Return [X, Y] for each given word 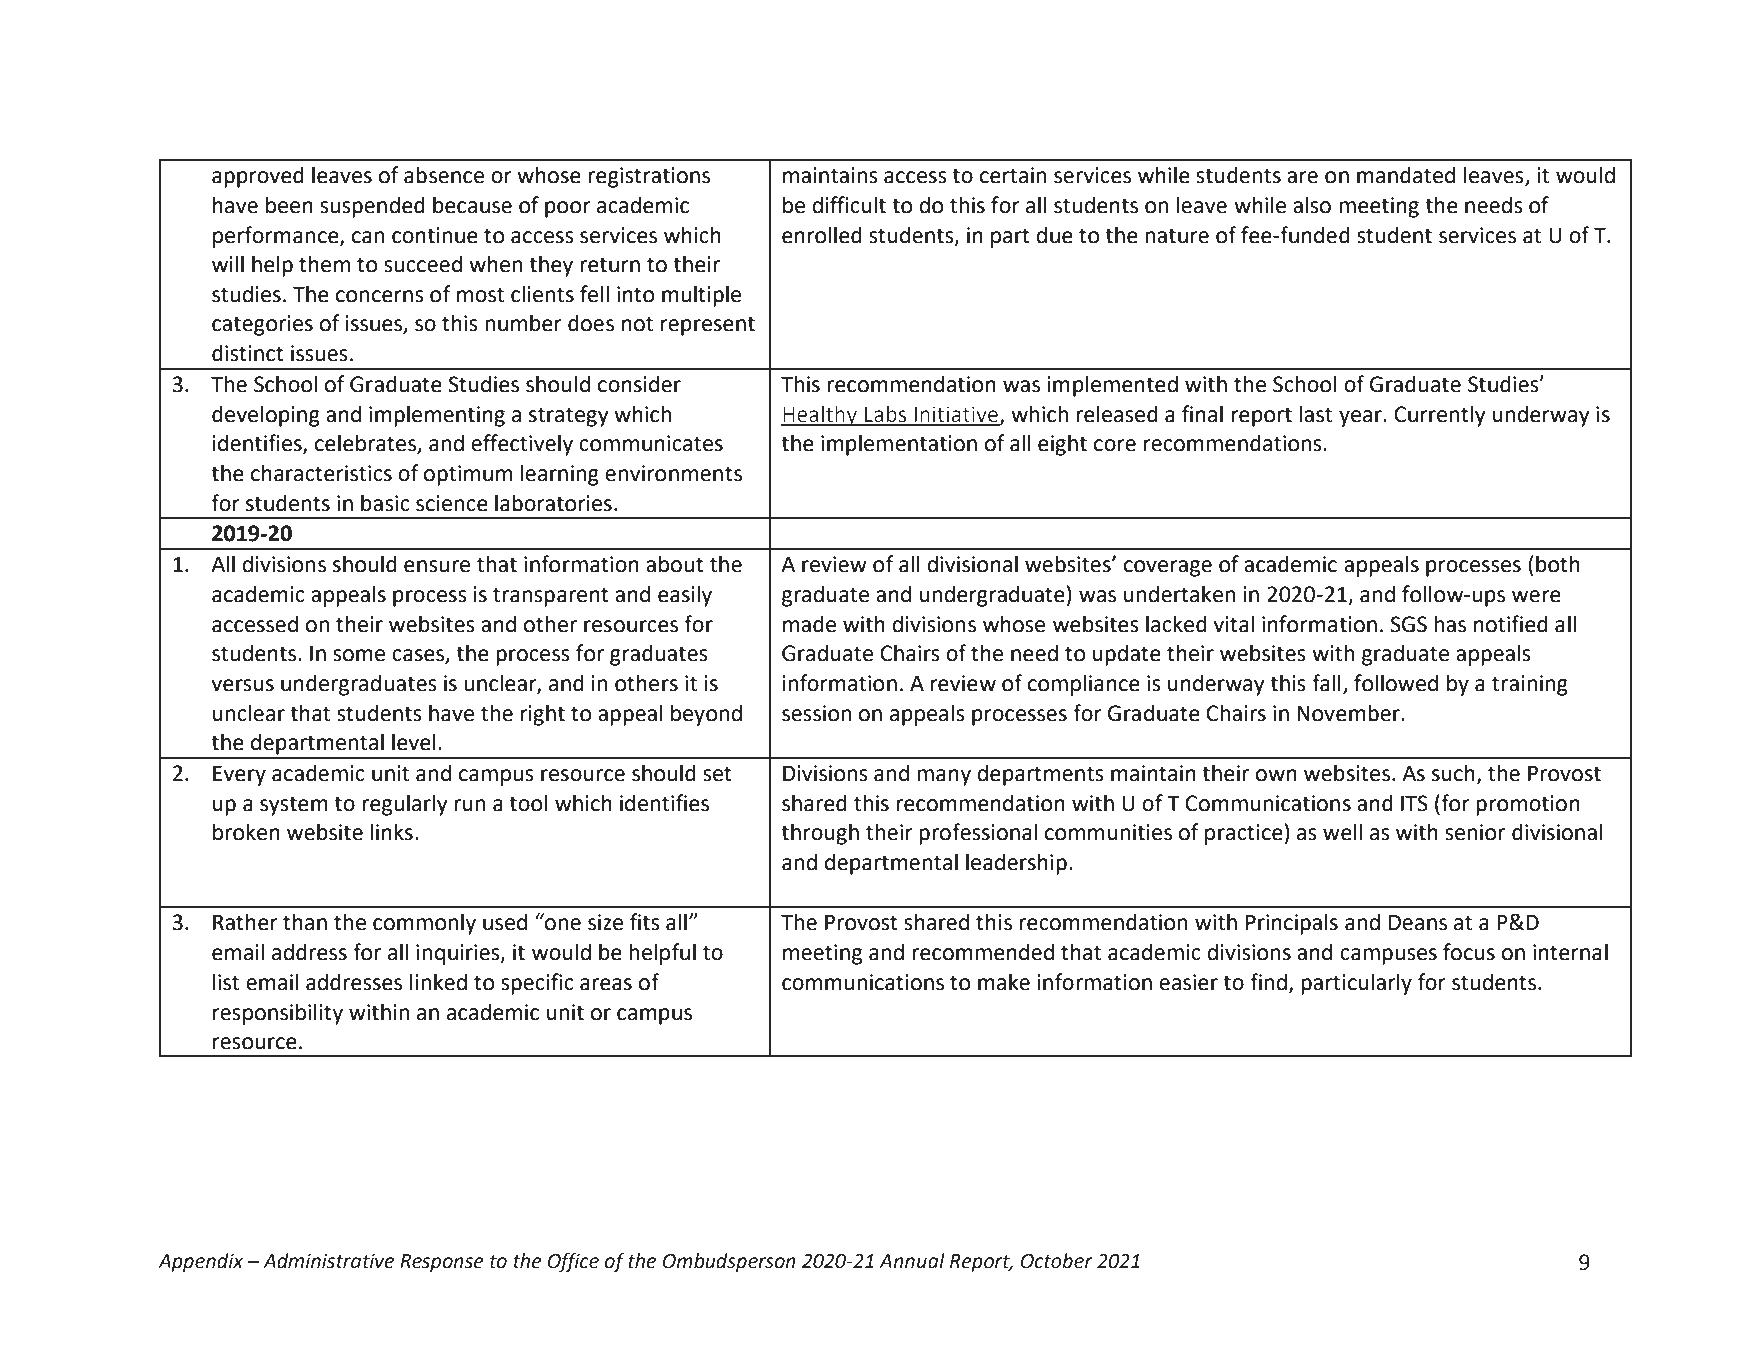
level [414, 742]
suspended [372, 207]
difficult [849, 205]
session [816, 713]
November [1349, 713]
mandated [1406, 175]
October [1057, 1261]
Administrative [328, 1261]
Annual [912, 1261]
